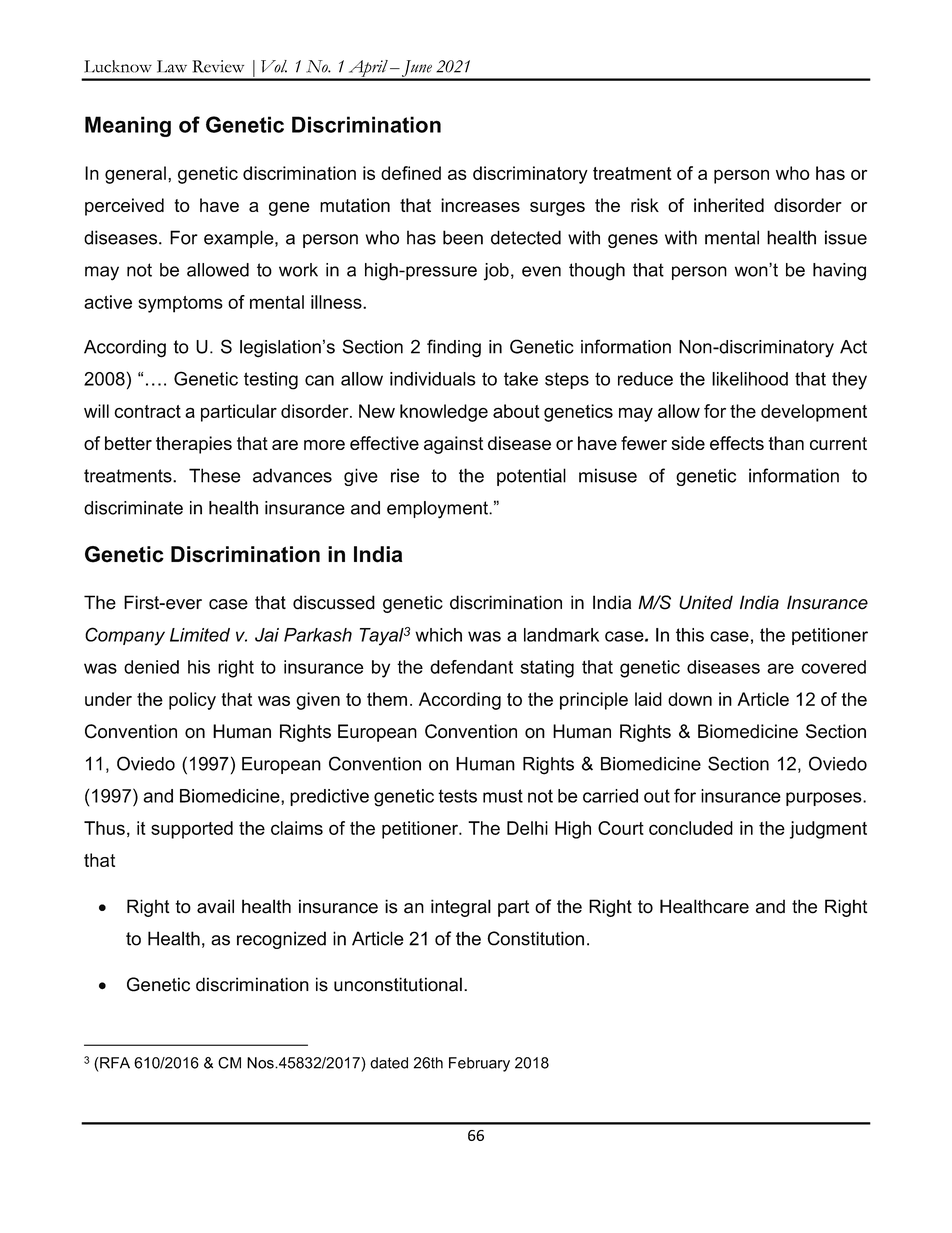 The image size is (952, 1233). Describe the element at coordinates (825, 799) in the page. I see `purposes` at that location.
